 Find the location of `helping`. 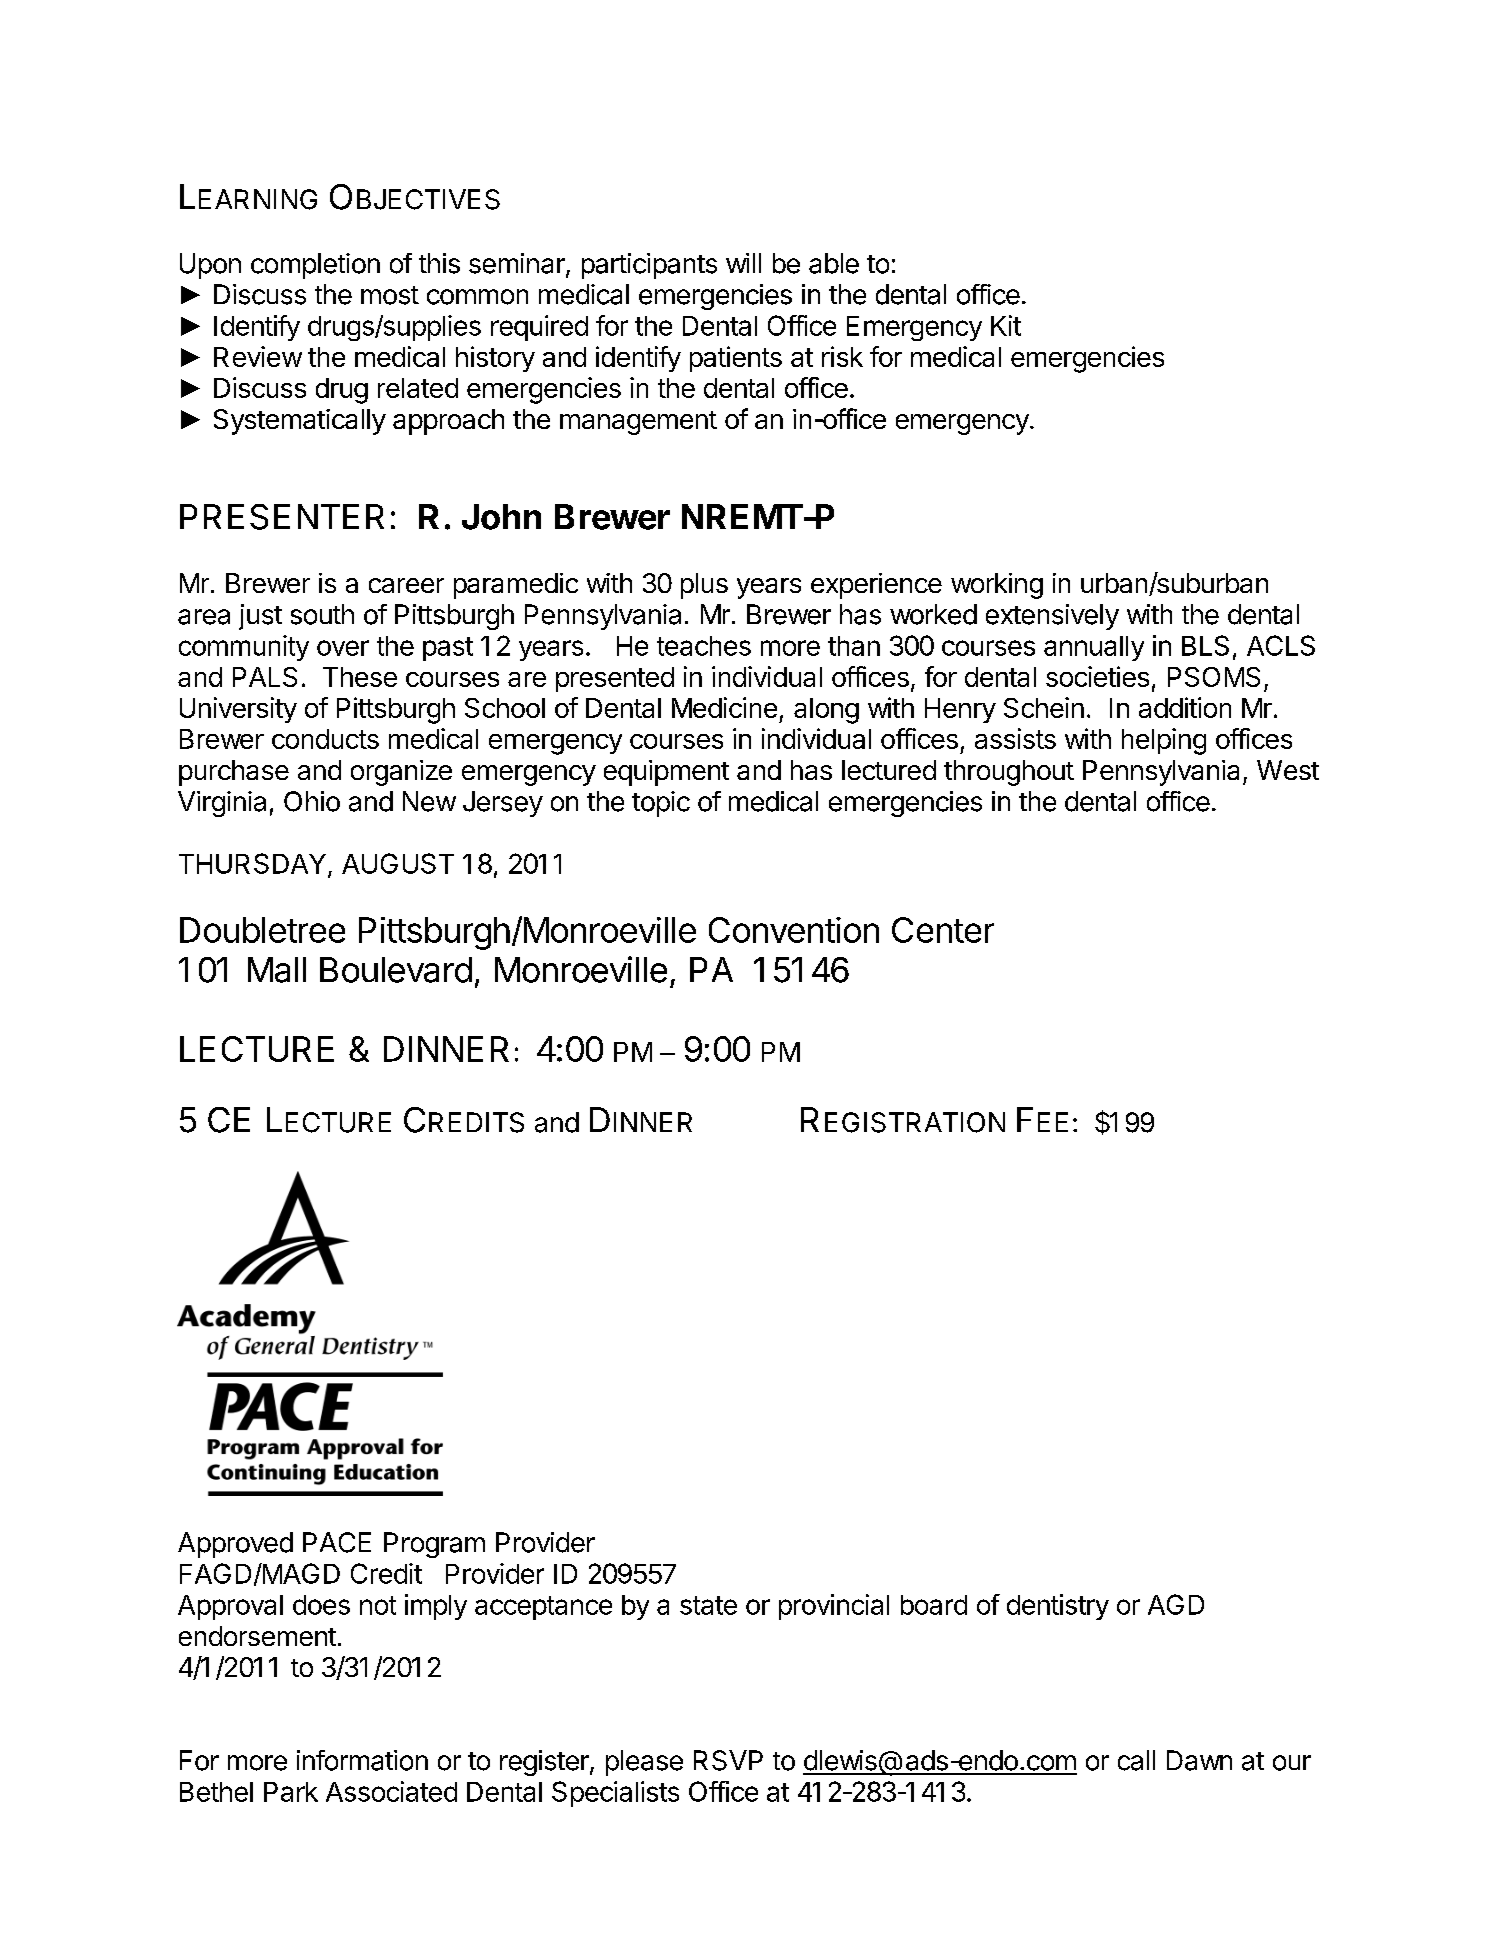

helping is located at coordinates (1164, 741).
